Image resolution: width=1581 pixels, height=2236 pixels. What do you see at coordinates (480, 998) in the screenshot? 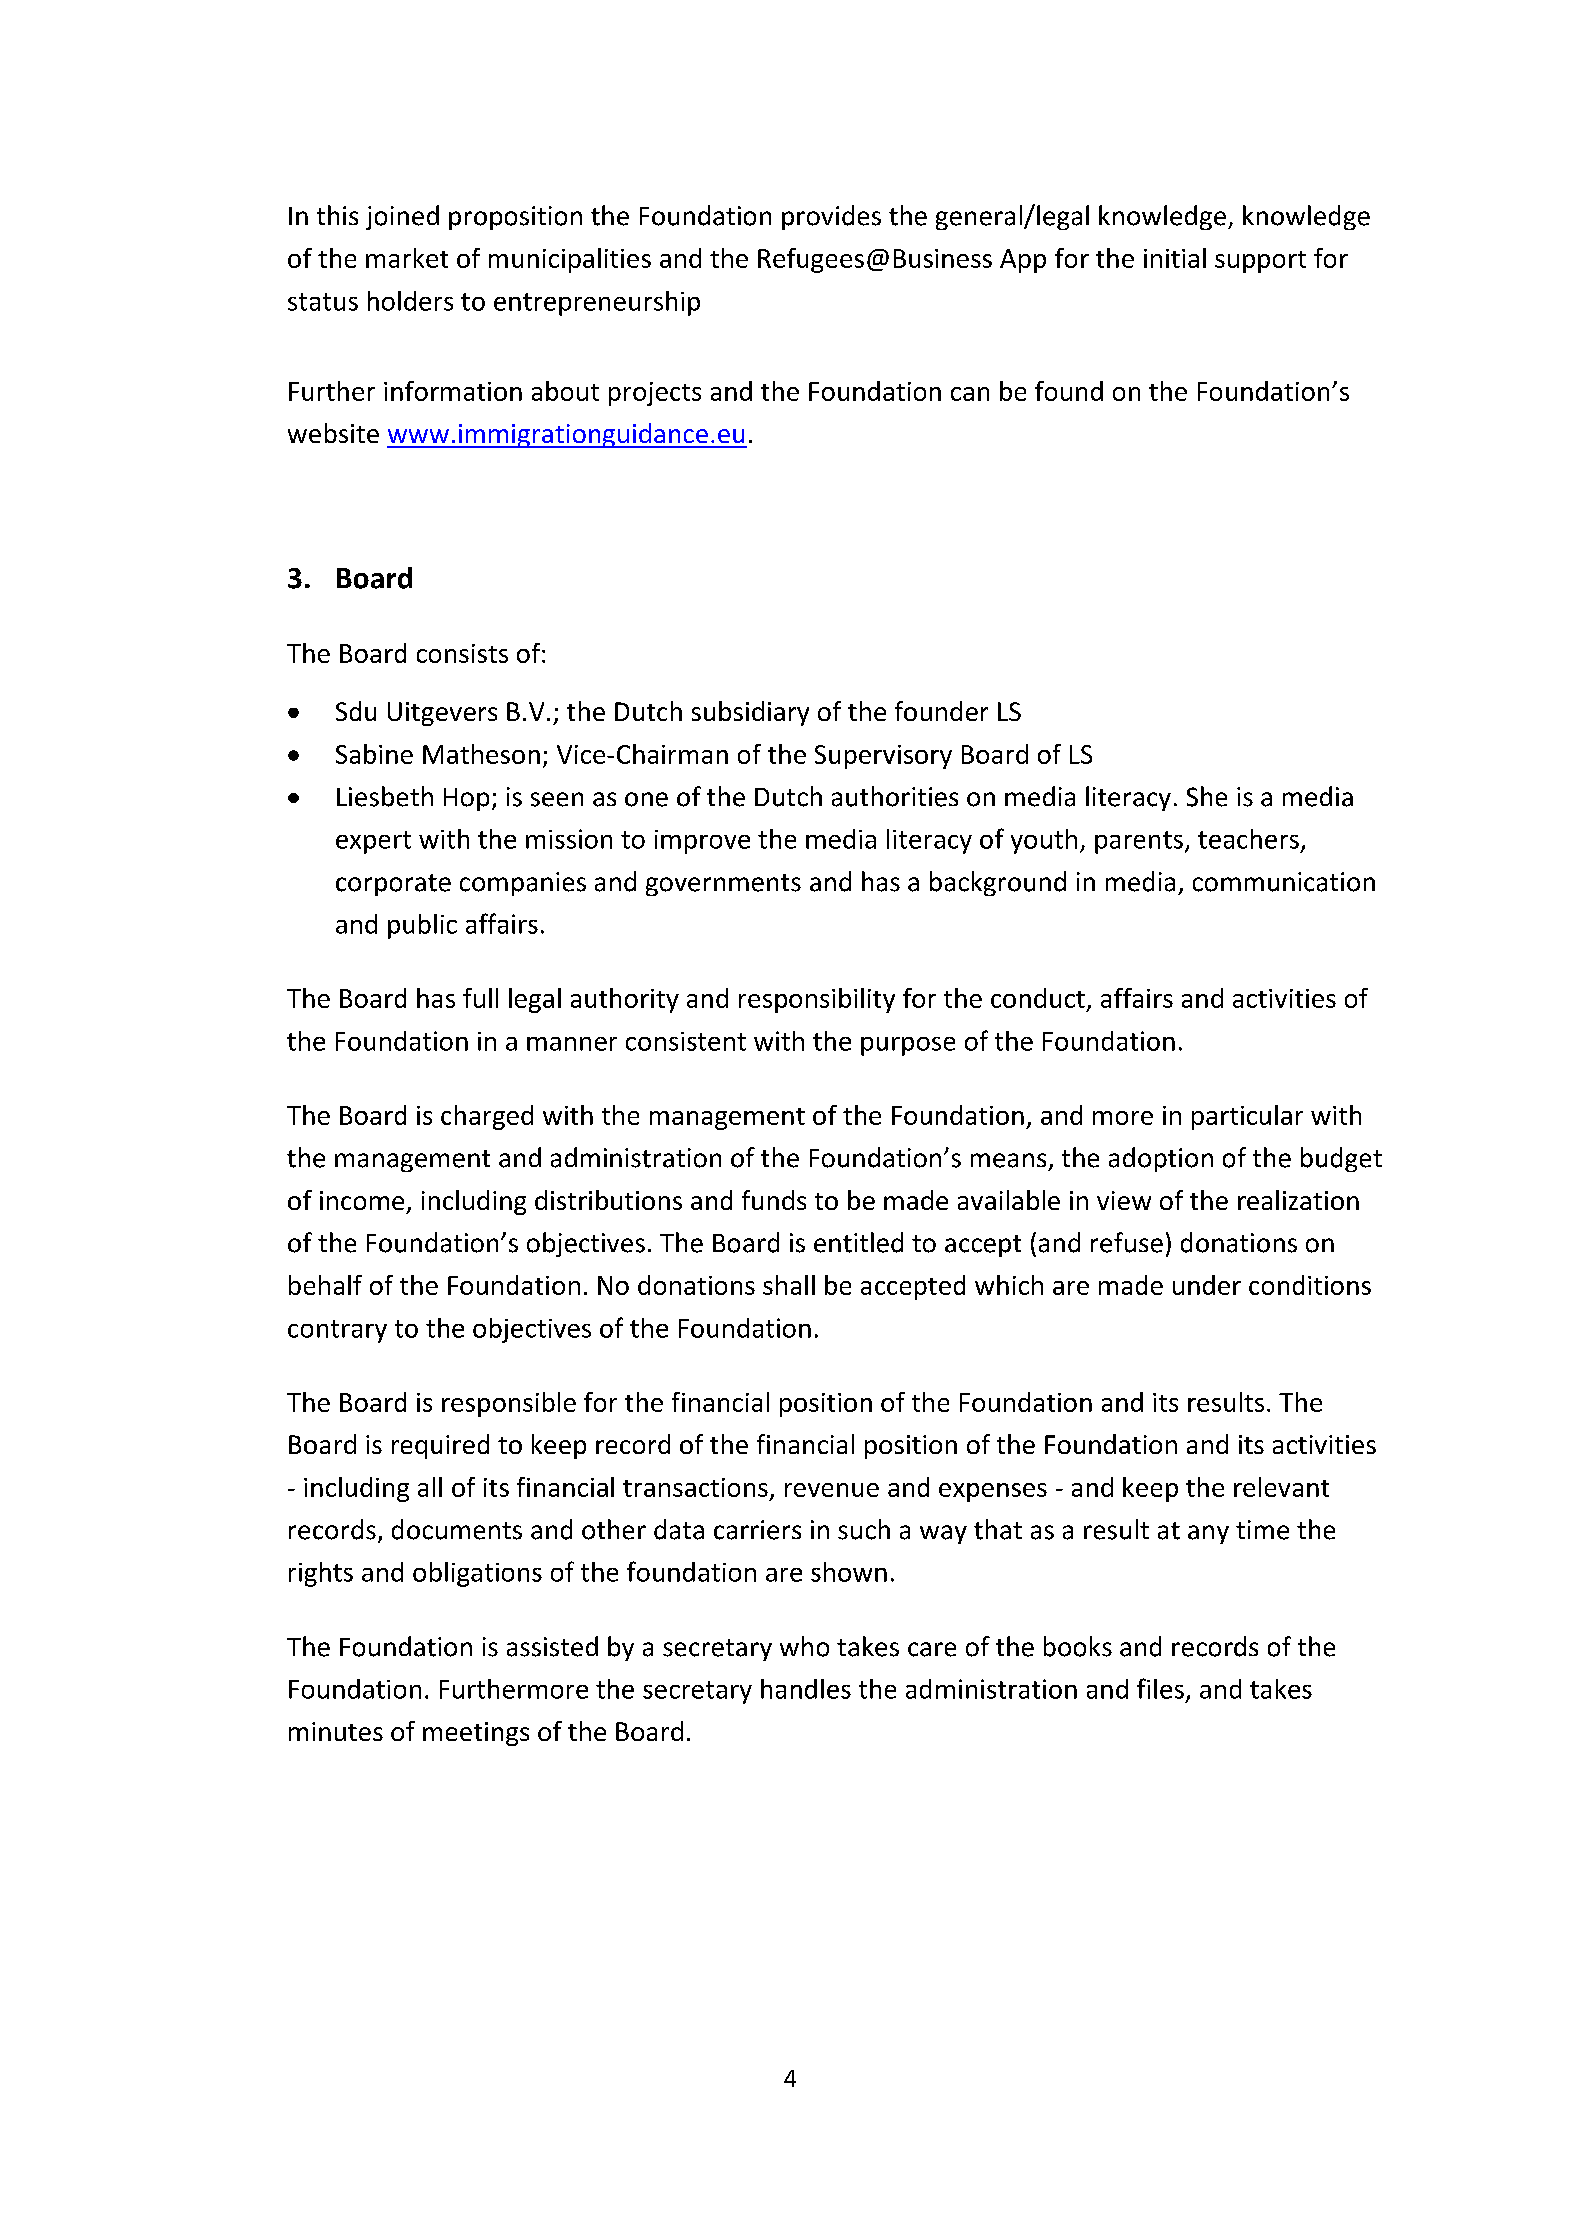
I see `full` at bounding box center [480, 998].
